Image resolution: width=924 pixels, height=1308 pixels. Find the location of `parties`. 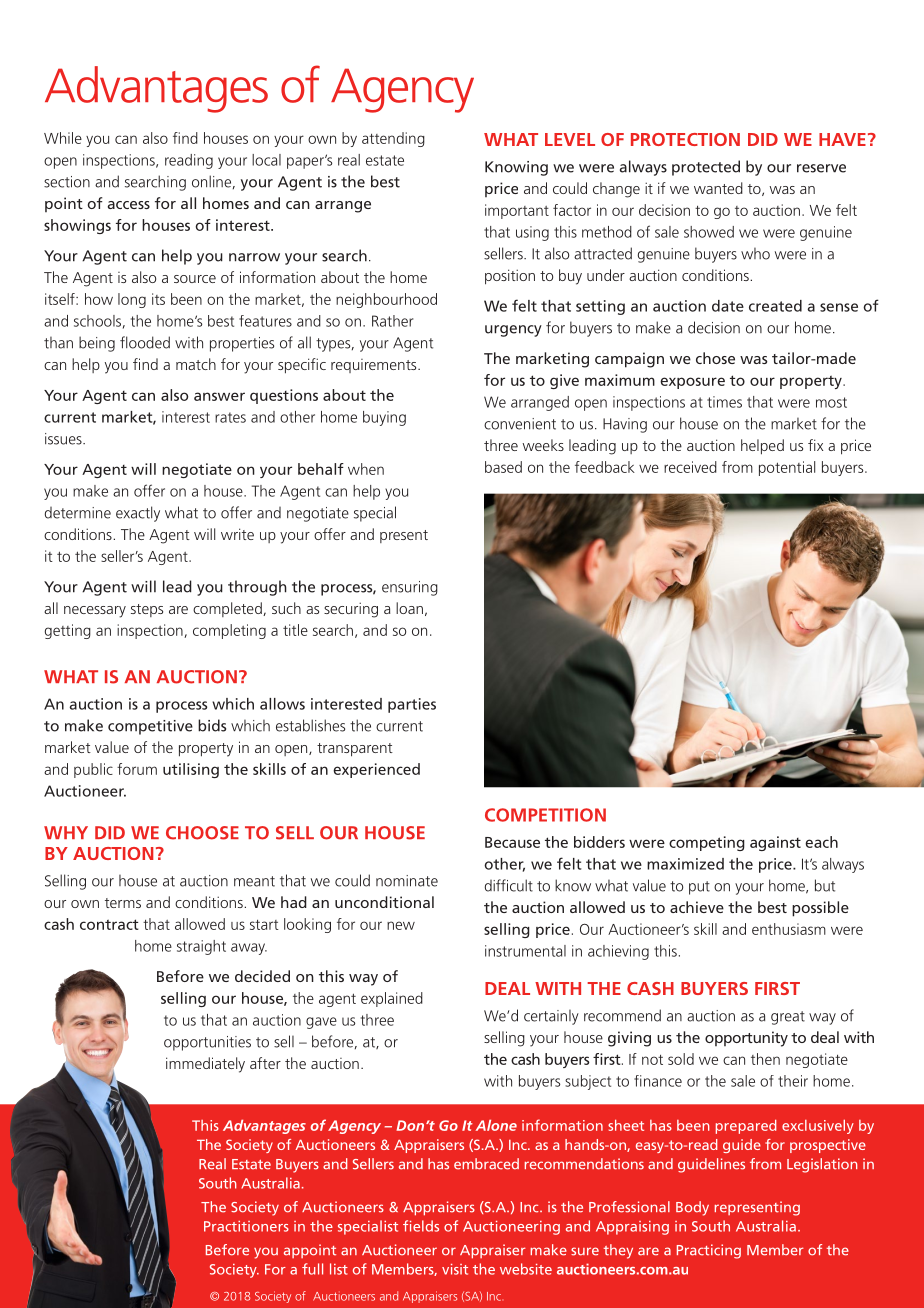

parties is located at coordinates (412, 705).
